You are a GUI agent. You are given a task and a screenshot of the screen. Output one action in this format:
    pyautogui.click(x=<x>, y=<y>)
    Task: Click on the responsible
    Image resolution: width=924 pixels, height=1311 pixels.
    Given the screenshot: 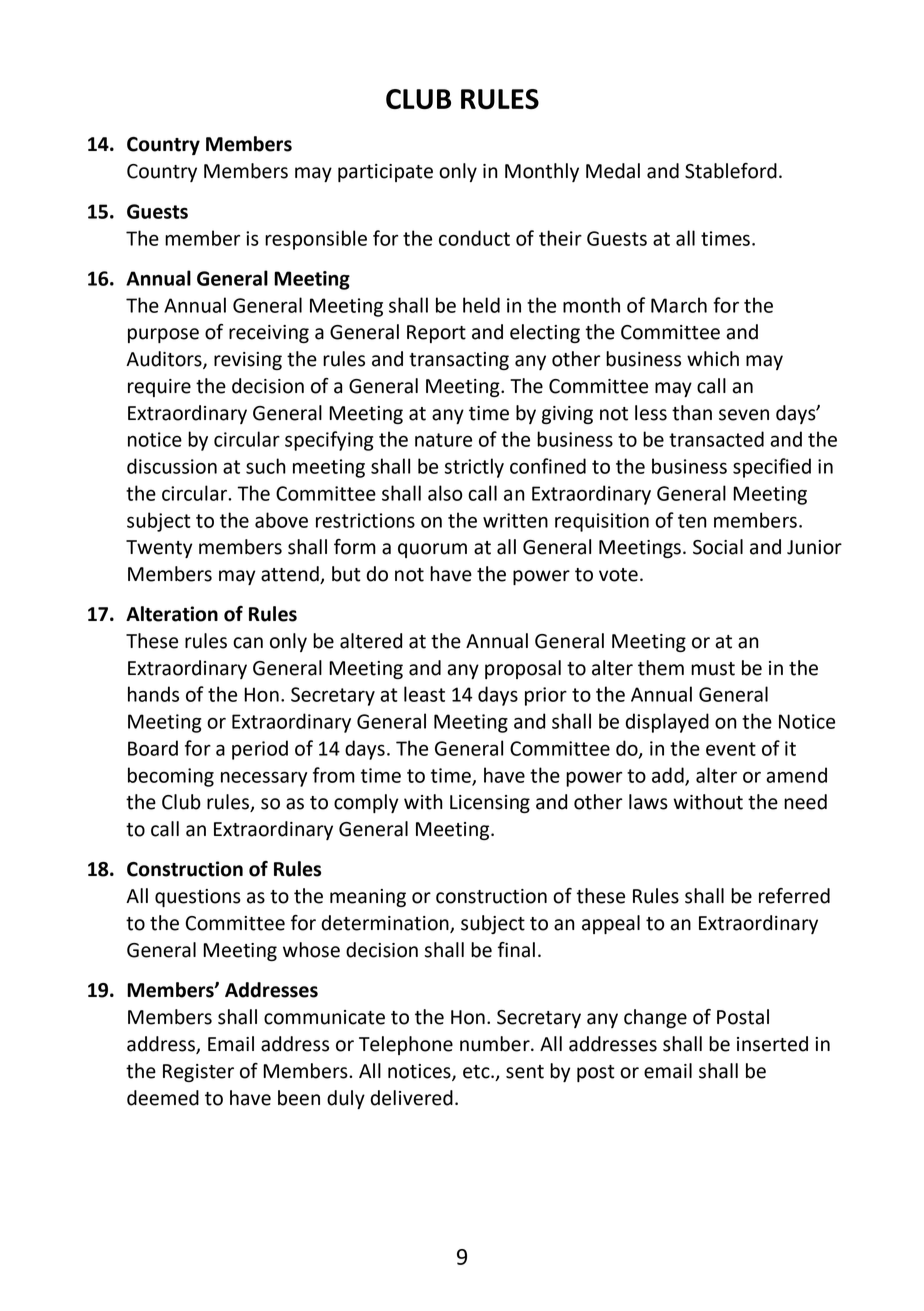 What is the action you would take?
    pyautogui.click(x=316, y=240)
